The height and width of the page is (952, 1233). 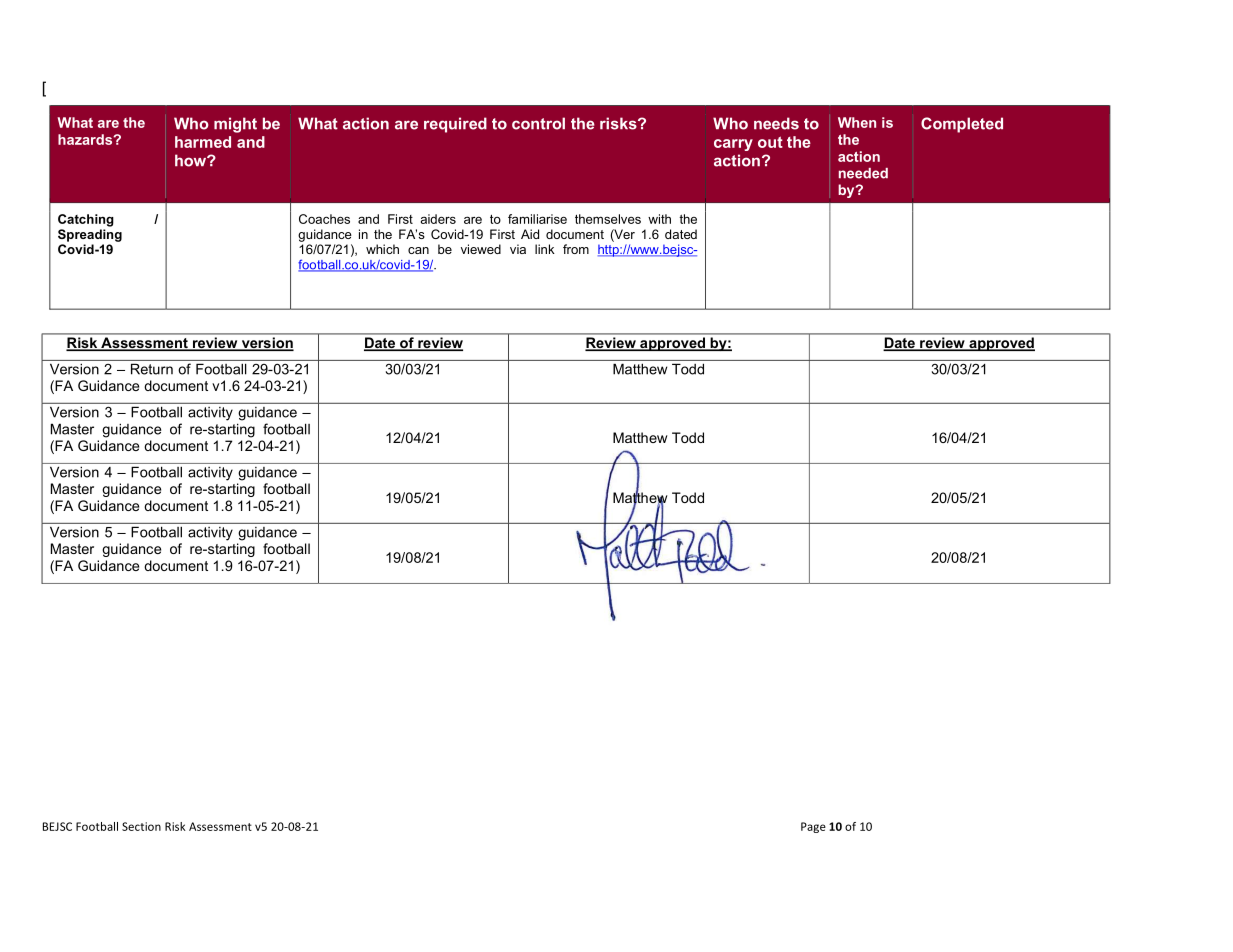 I want to click on link, so click(x=545, y=249).
